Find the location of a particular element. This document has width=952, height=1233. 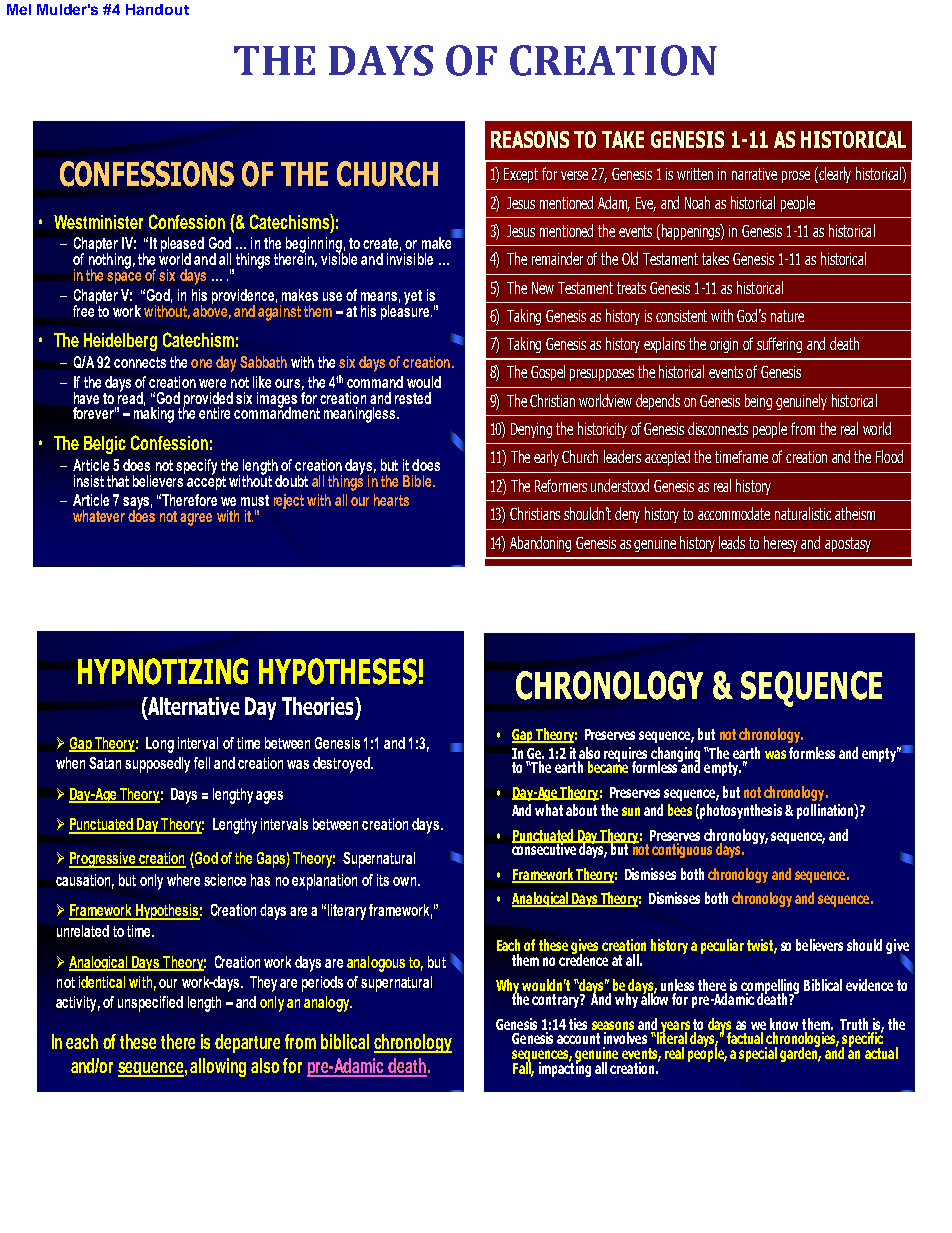

pleased is located at coordinates (182, 246).
